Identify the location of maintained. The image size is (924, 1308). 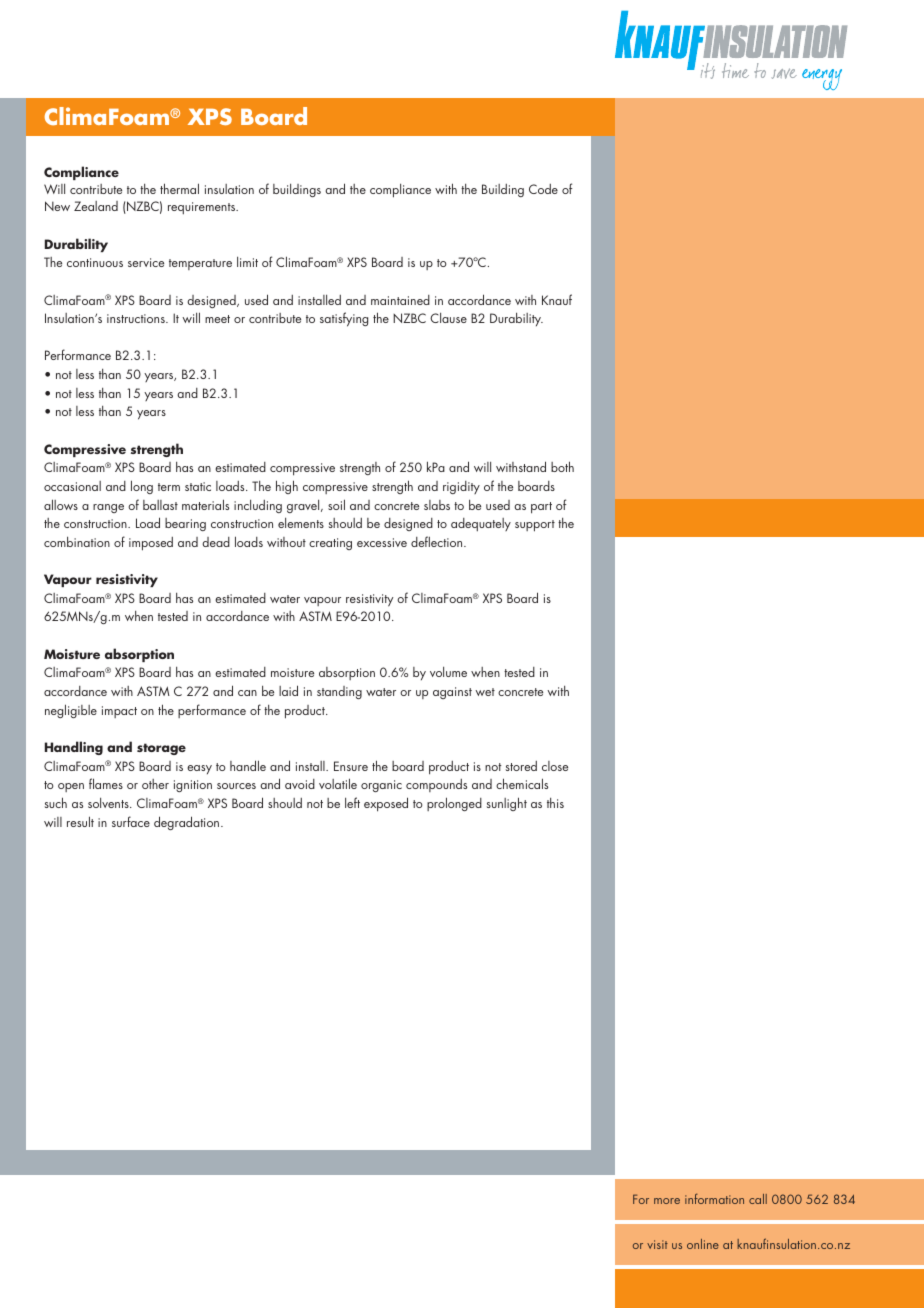
(400, 300).
